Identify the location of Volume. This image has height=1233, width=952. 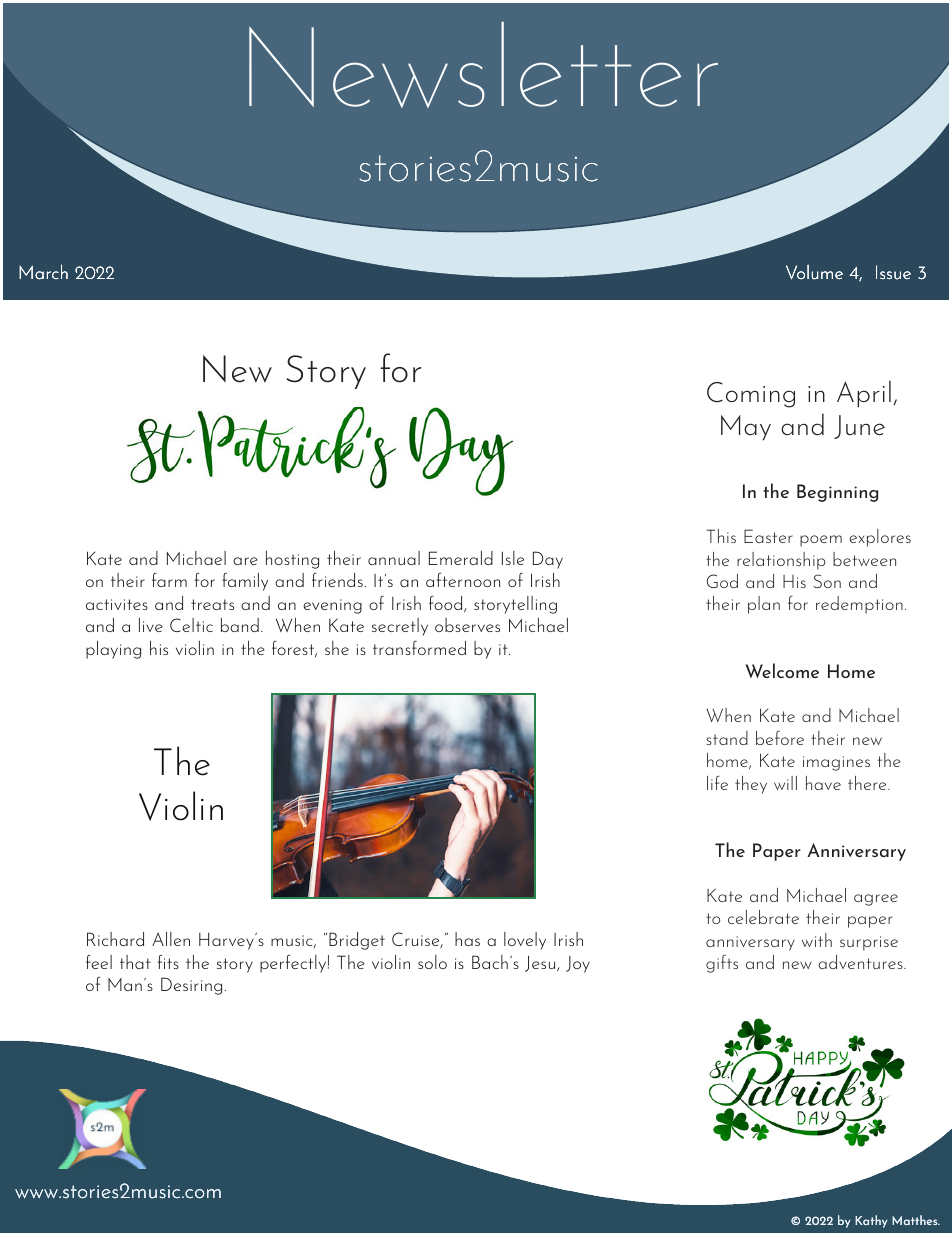
(814, 272).
